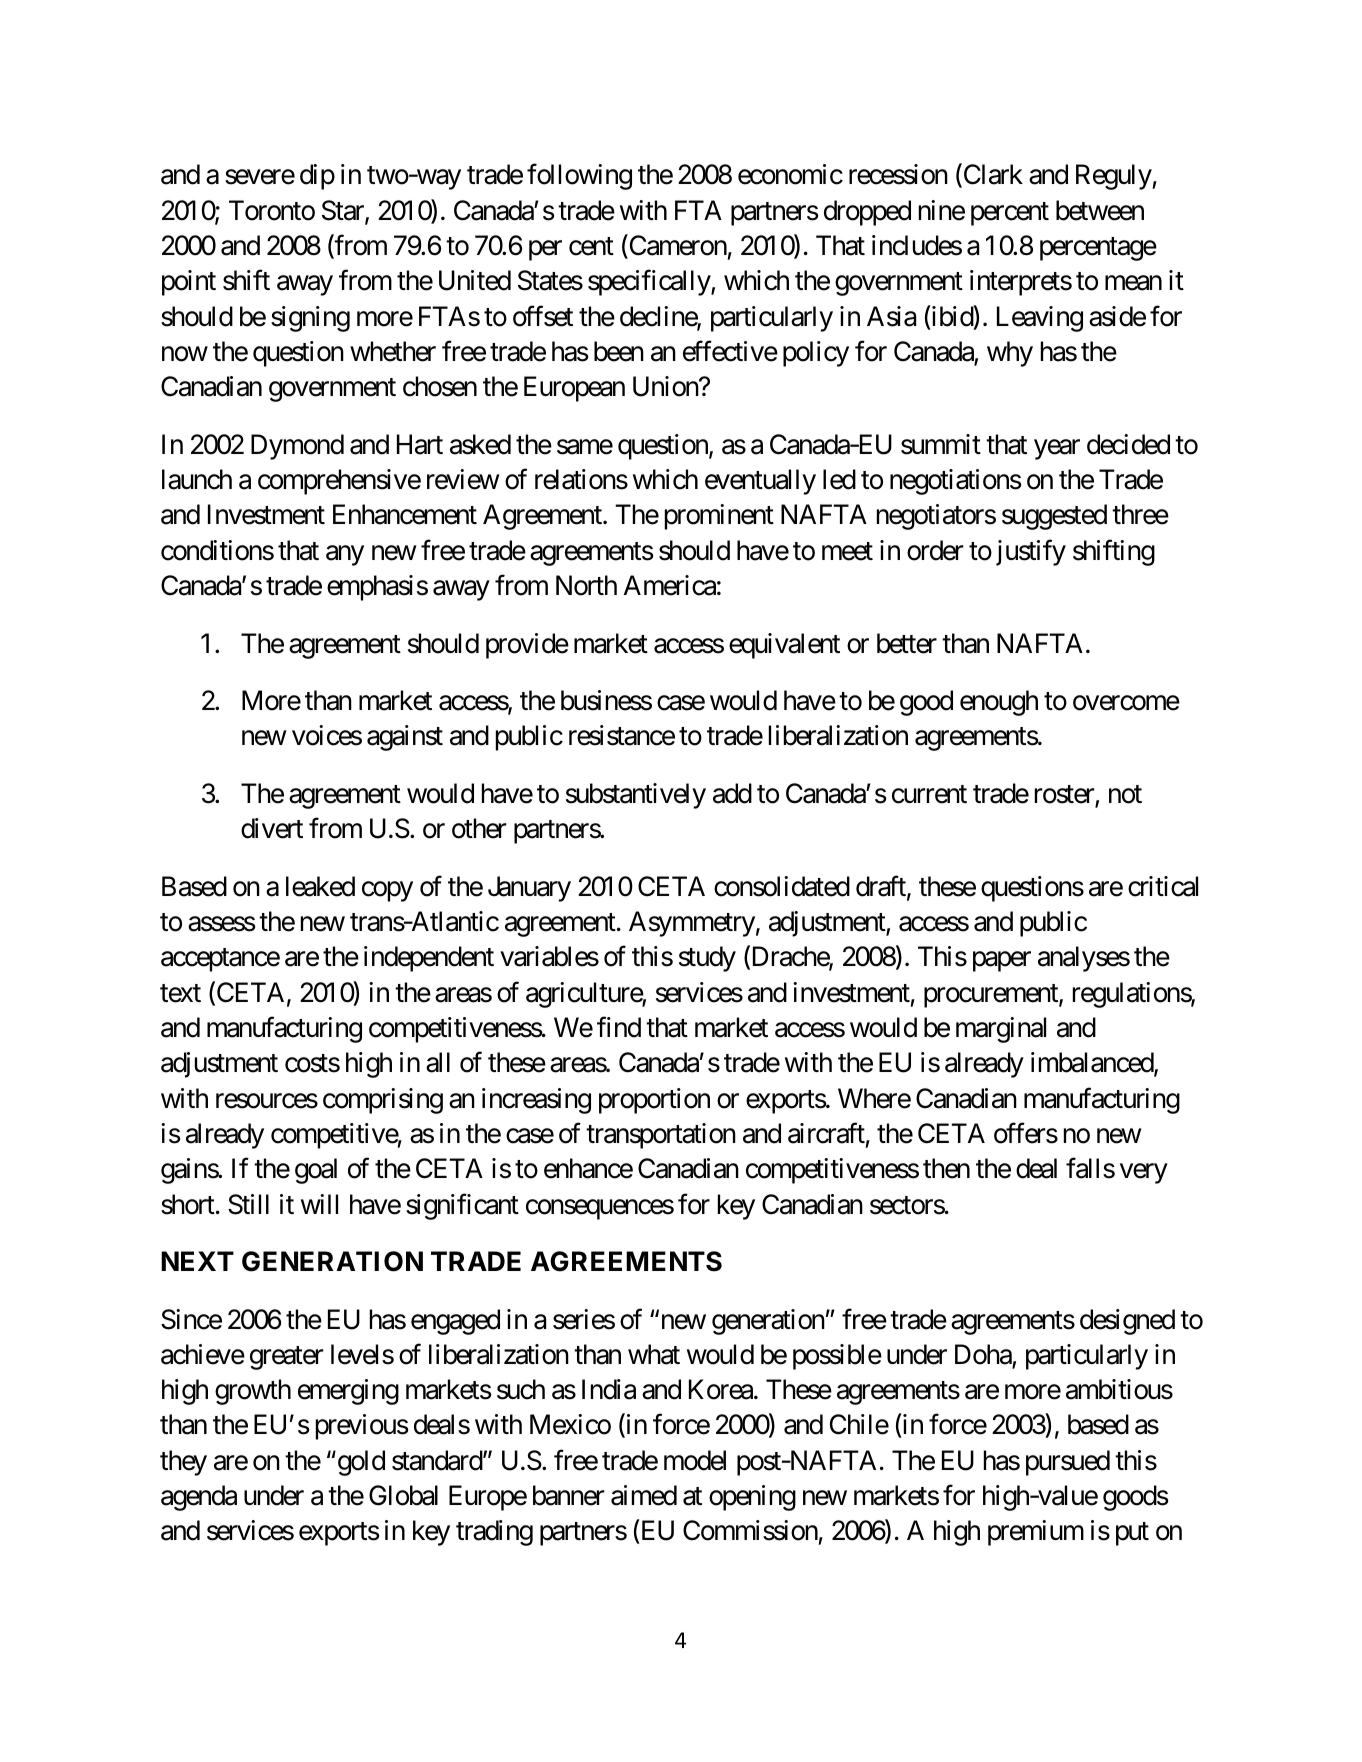  Describe the element at coordinates (1100, 210) in the page. I see `between` at that location.
